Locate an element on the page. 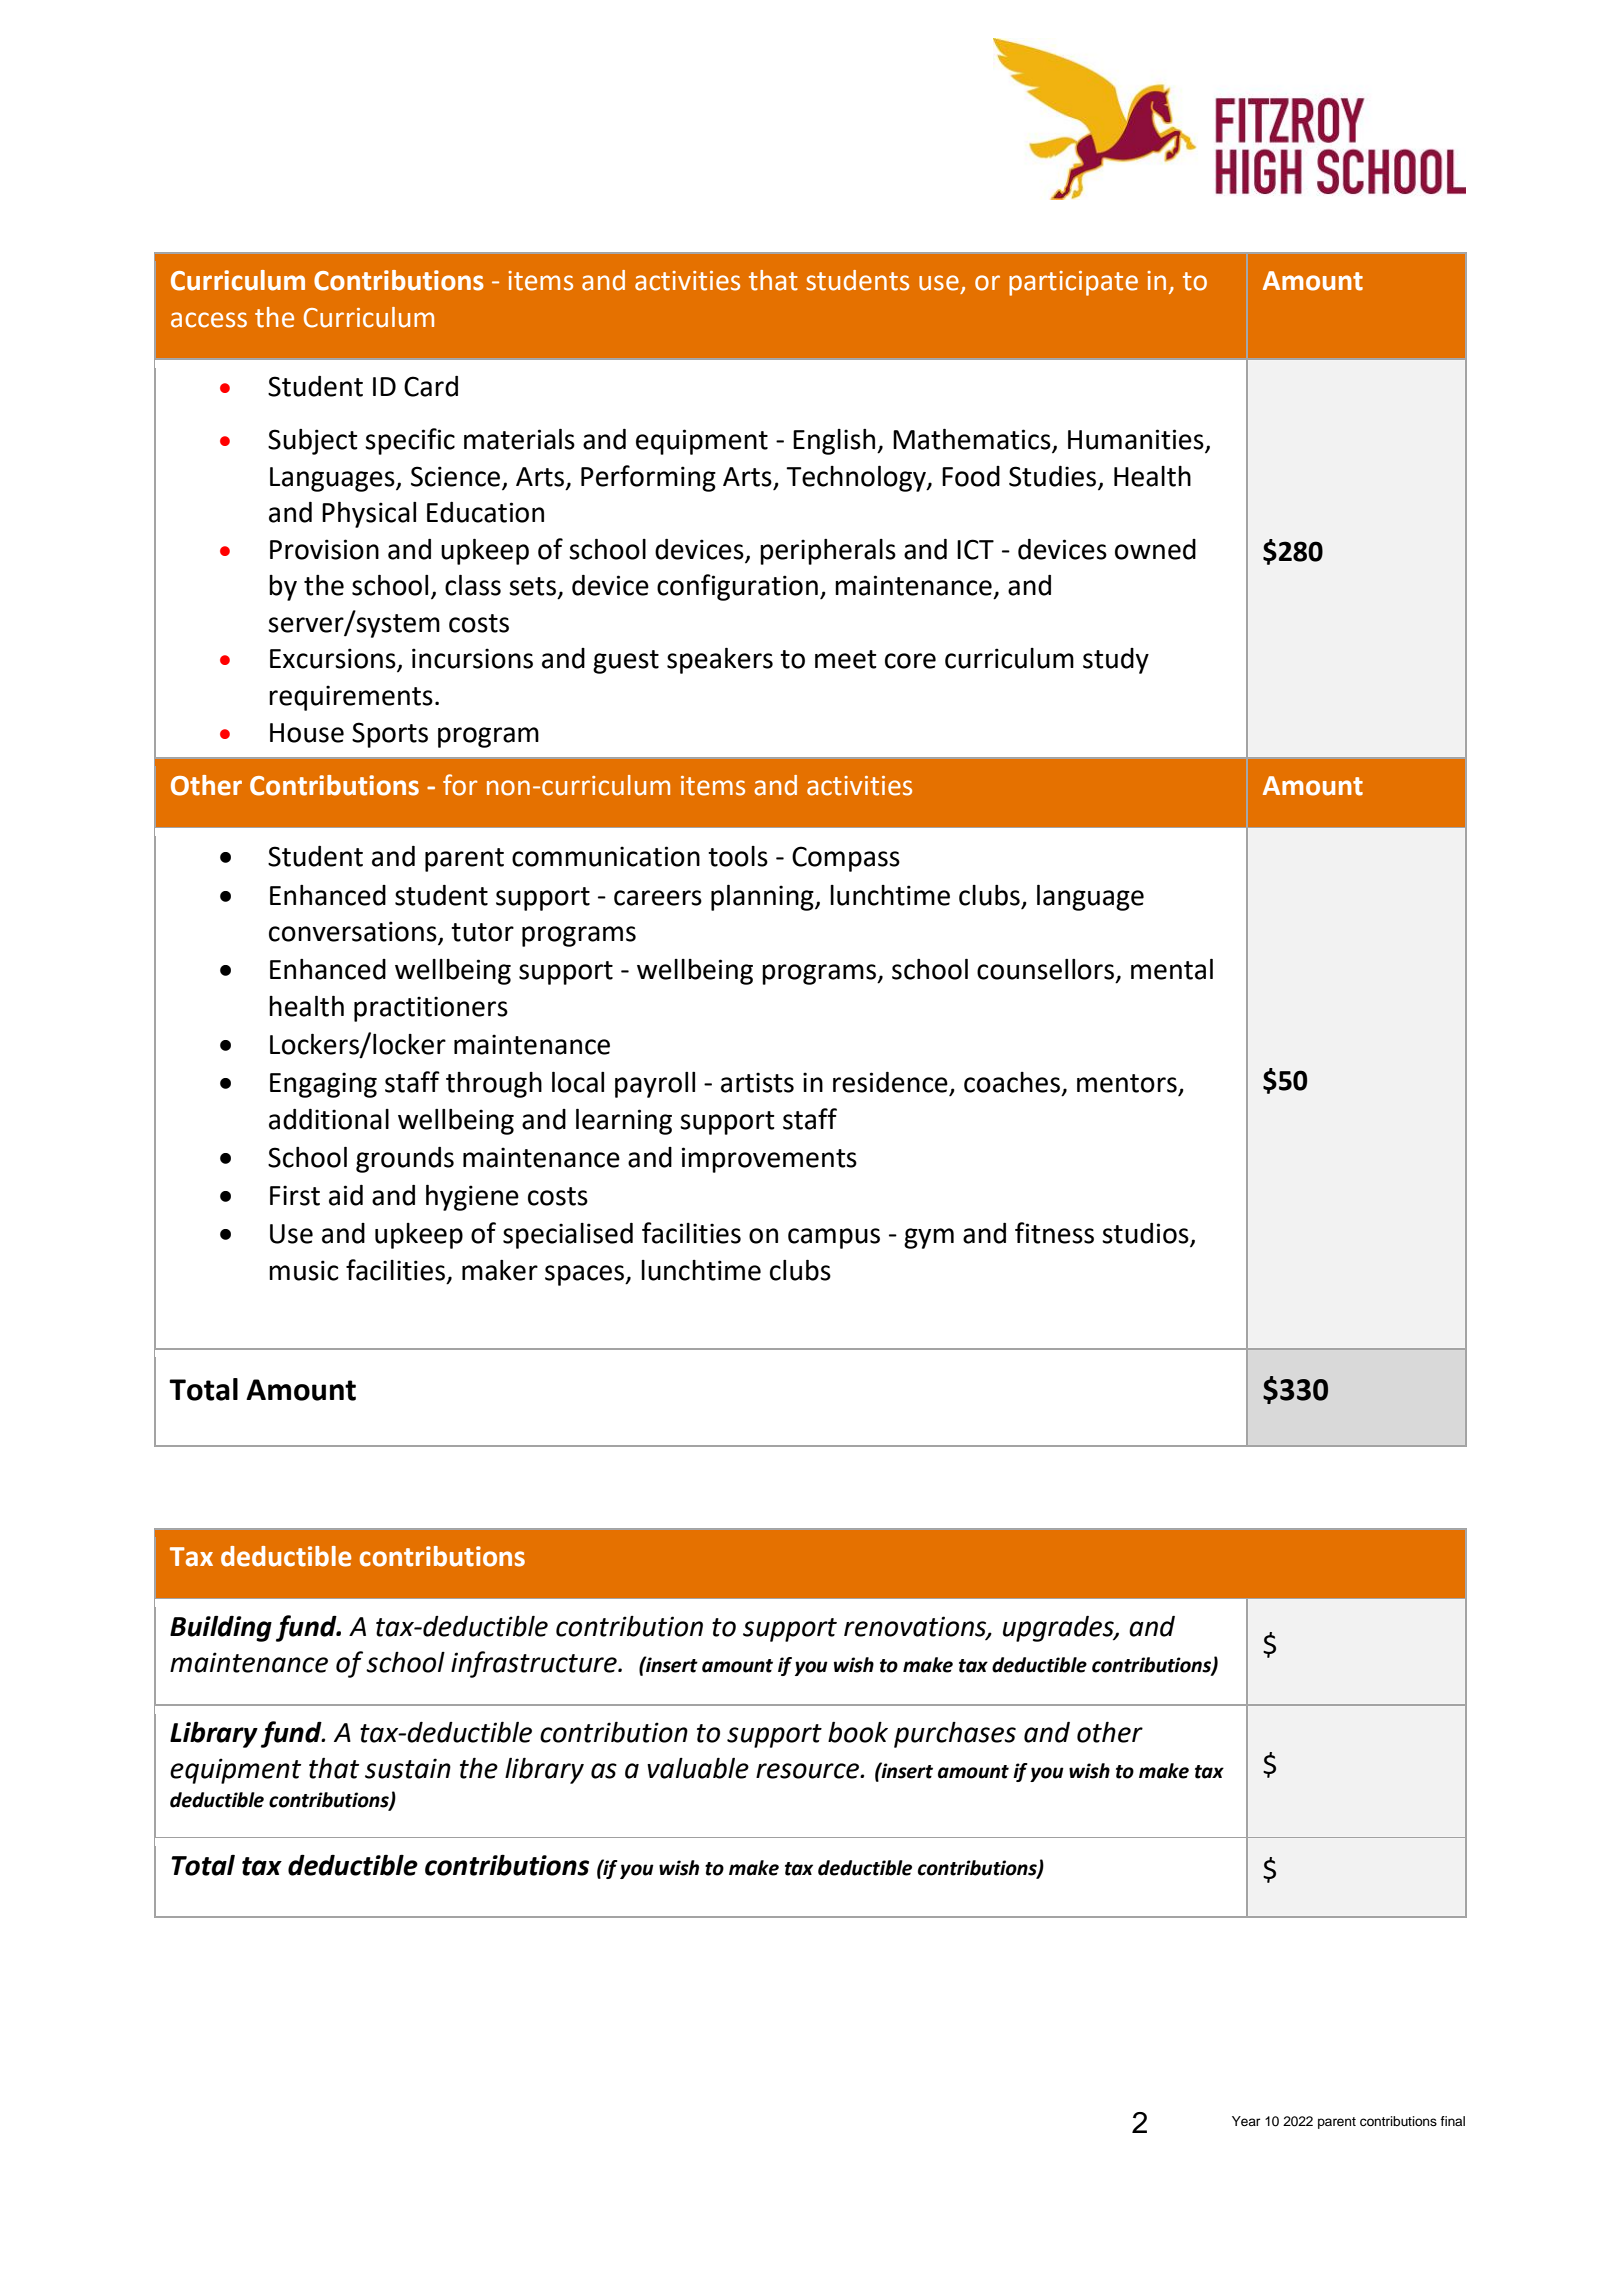 This image has width=1620, height=2292. planning is located at coordinates (763, 897).
